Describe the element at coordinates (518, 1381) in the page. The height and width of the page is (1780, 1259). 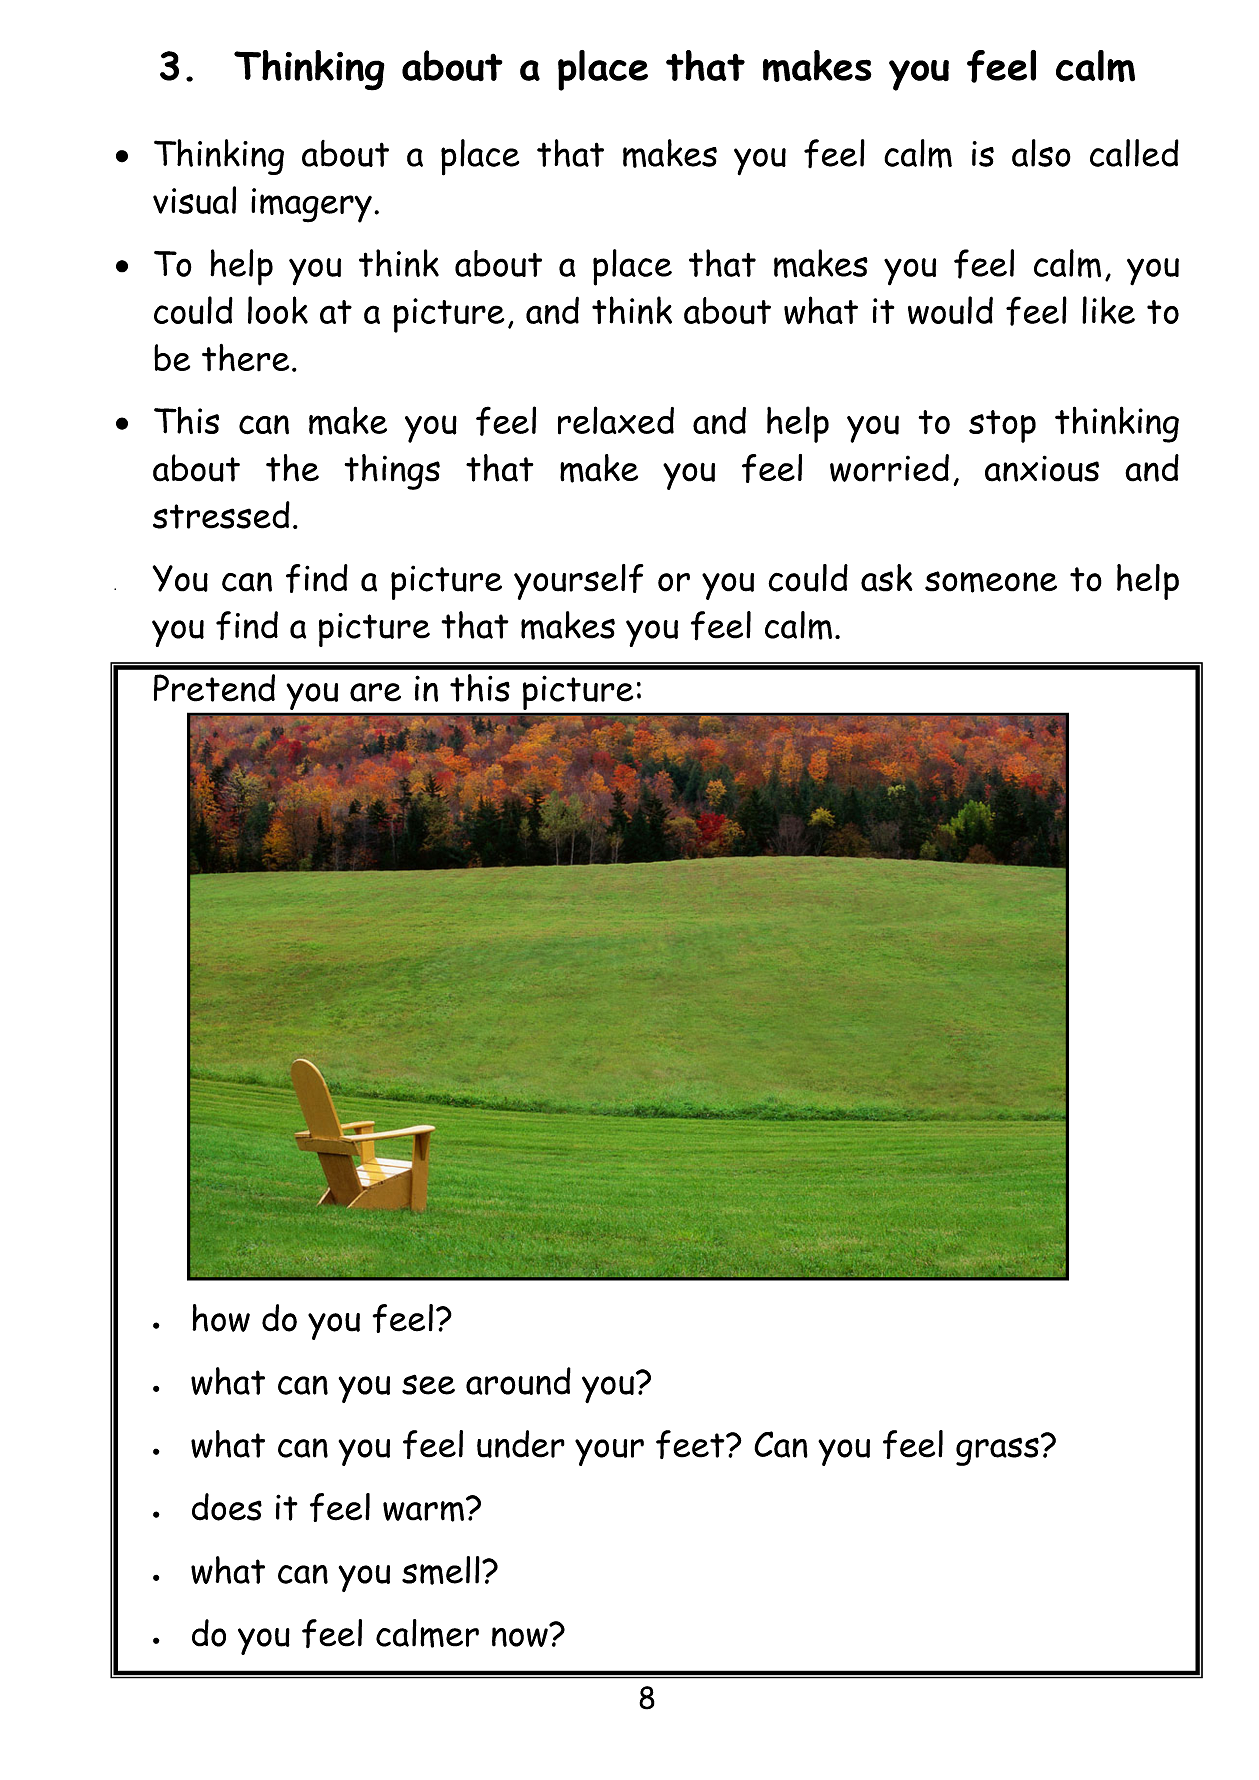
I see `around` at that location.
